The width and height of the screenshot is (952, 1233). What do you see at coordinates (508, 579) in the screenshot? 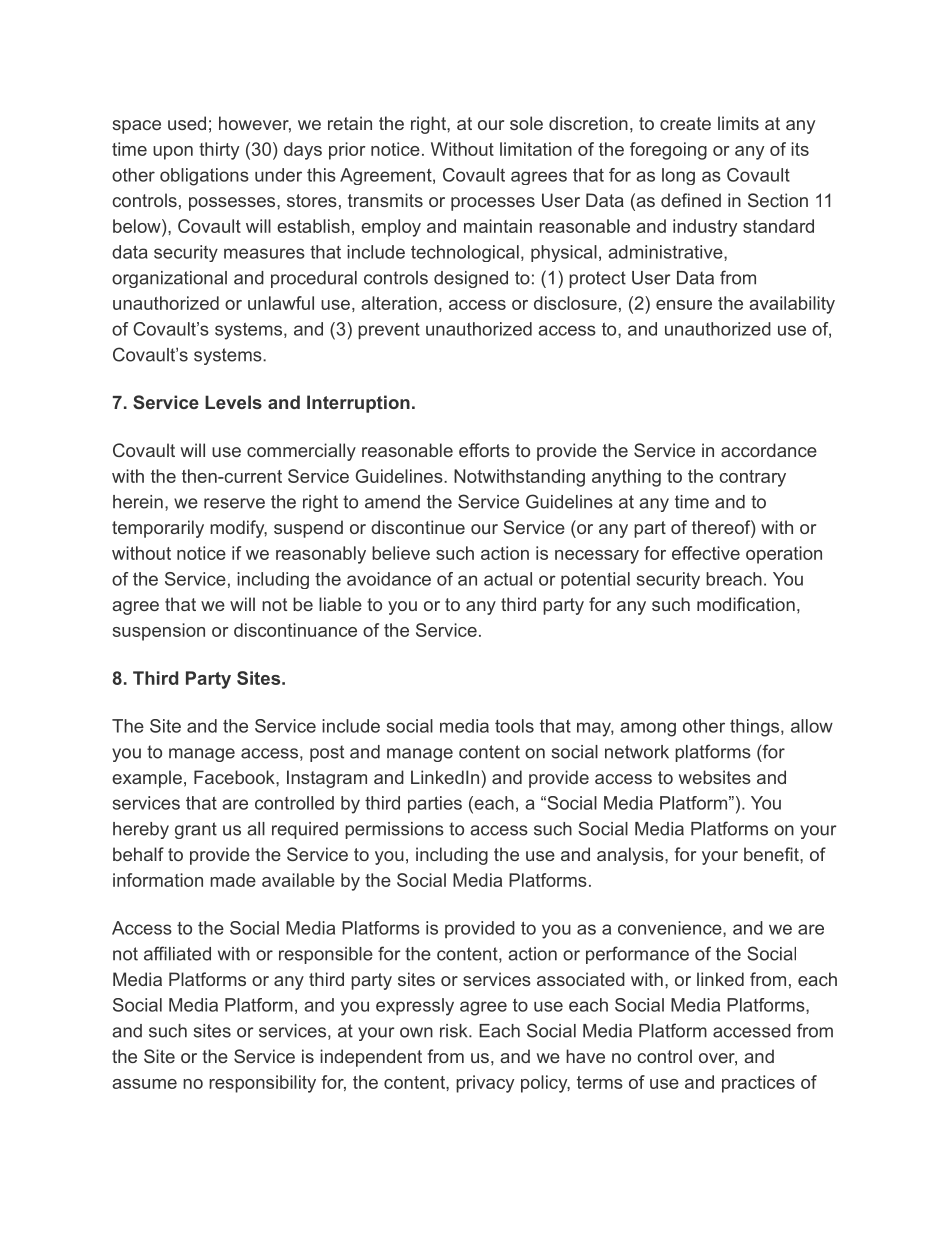
I see `actual` at bounding box center [508, 579].
